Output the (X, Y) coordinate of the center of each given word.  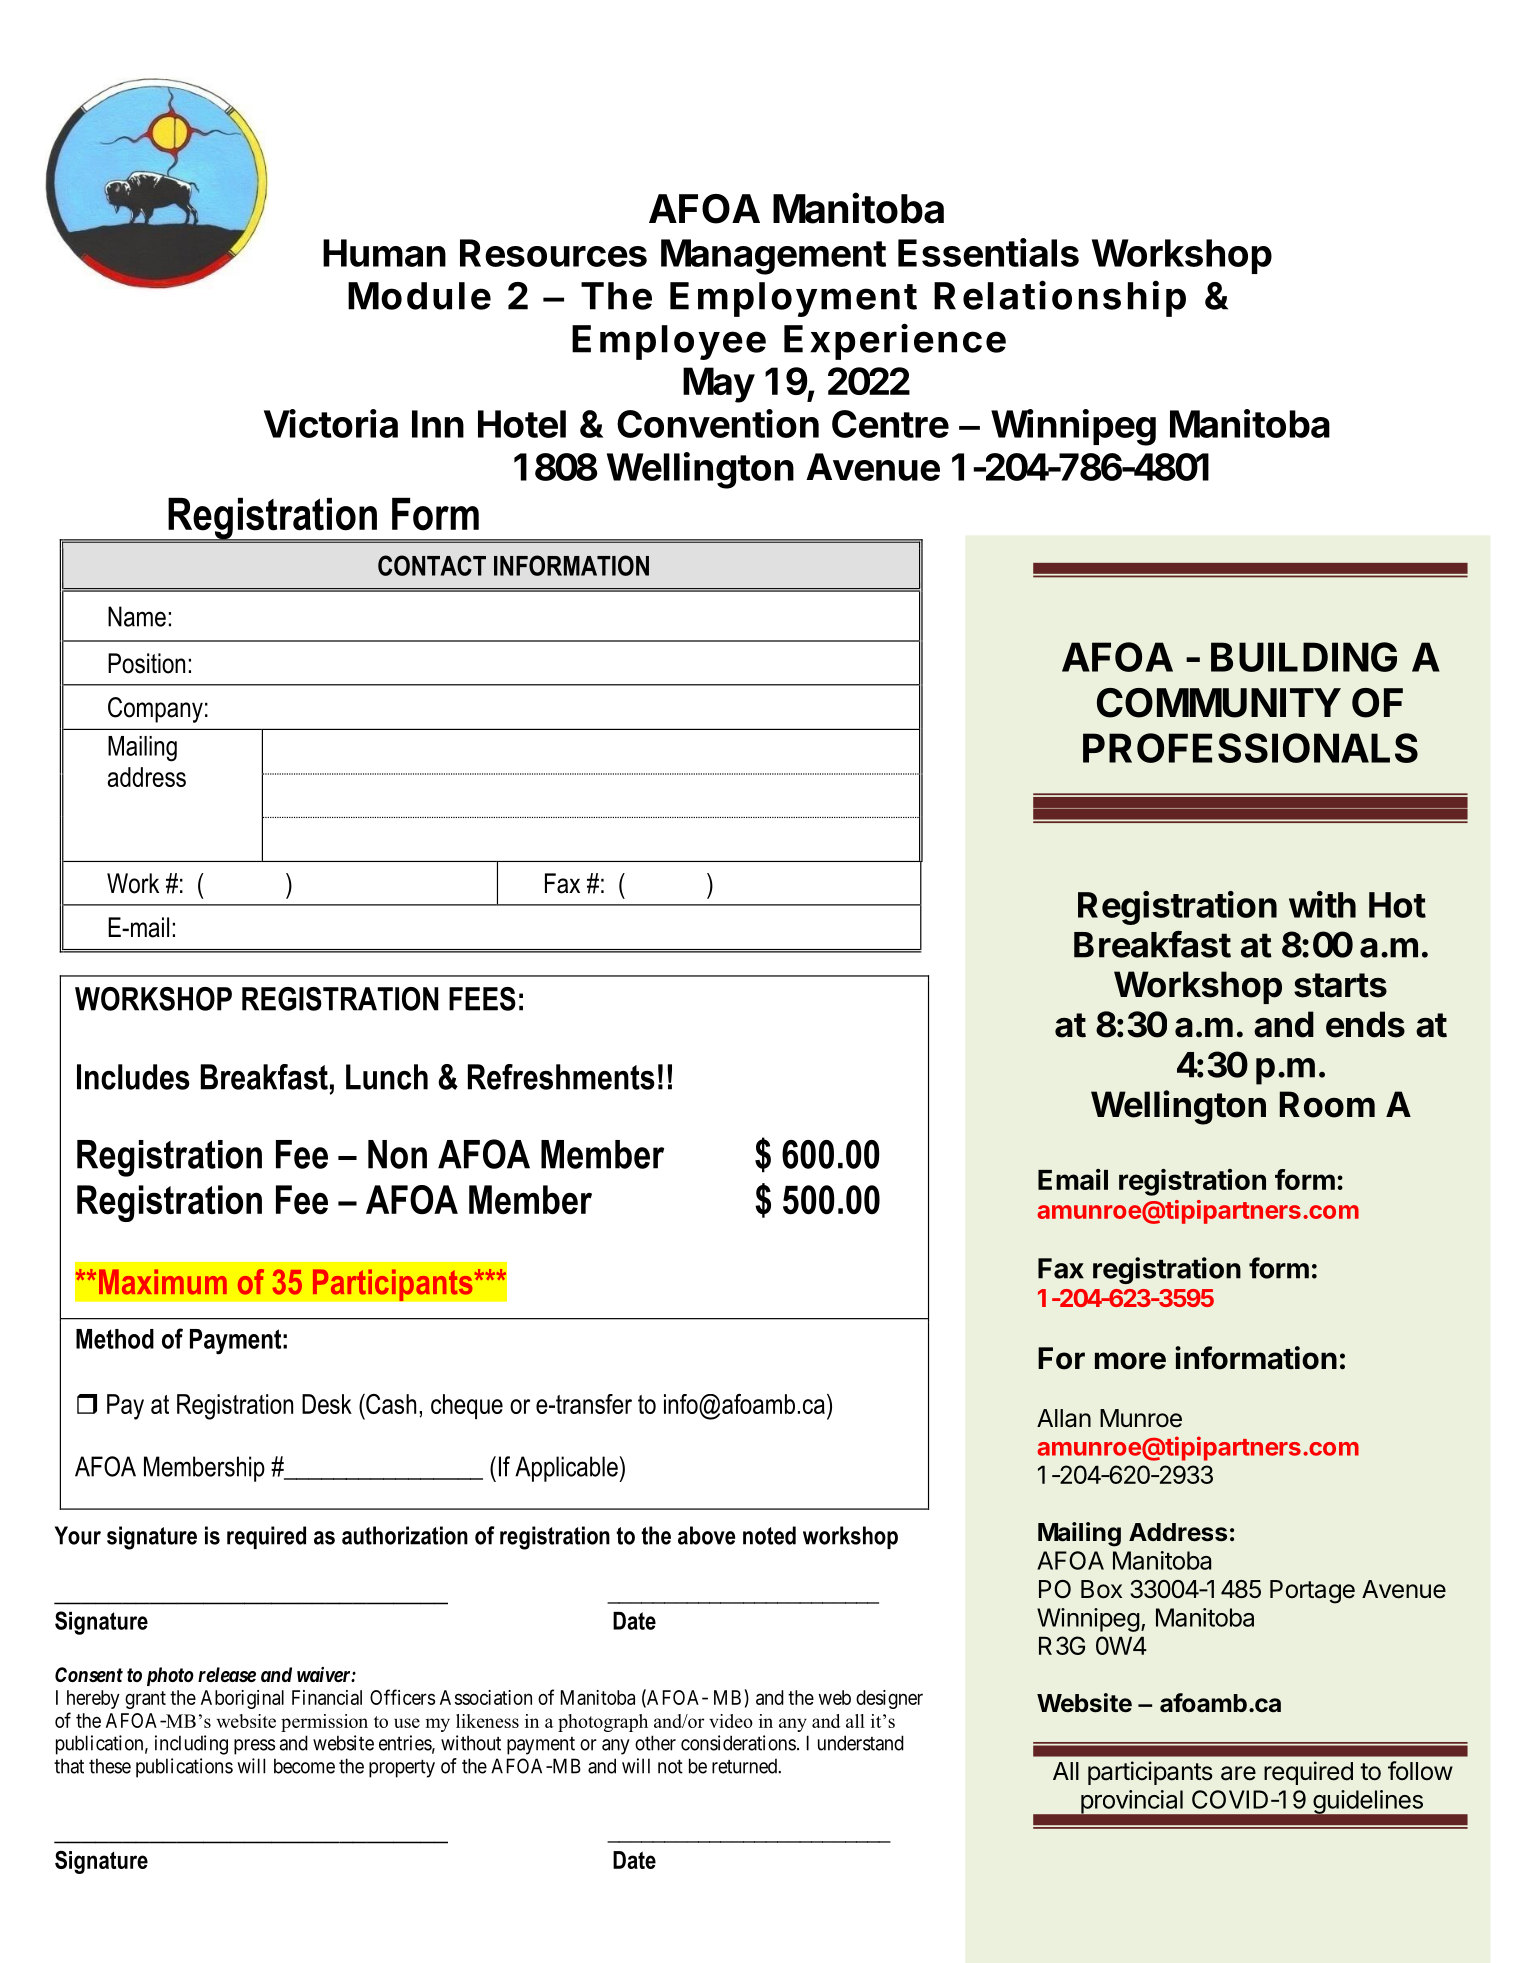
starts (1340, 985)
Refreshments (561, 1077)
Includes (133, 1077)
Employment (793, 299)
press (254, 1747)
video (731, 1721)
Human (384, 253)
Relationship (1060, 298)
